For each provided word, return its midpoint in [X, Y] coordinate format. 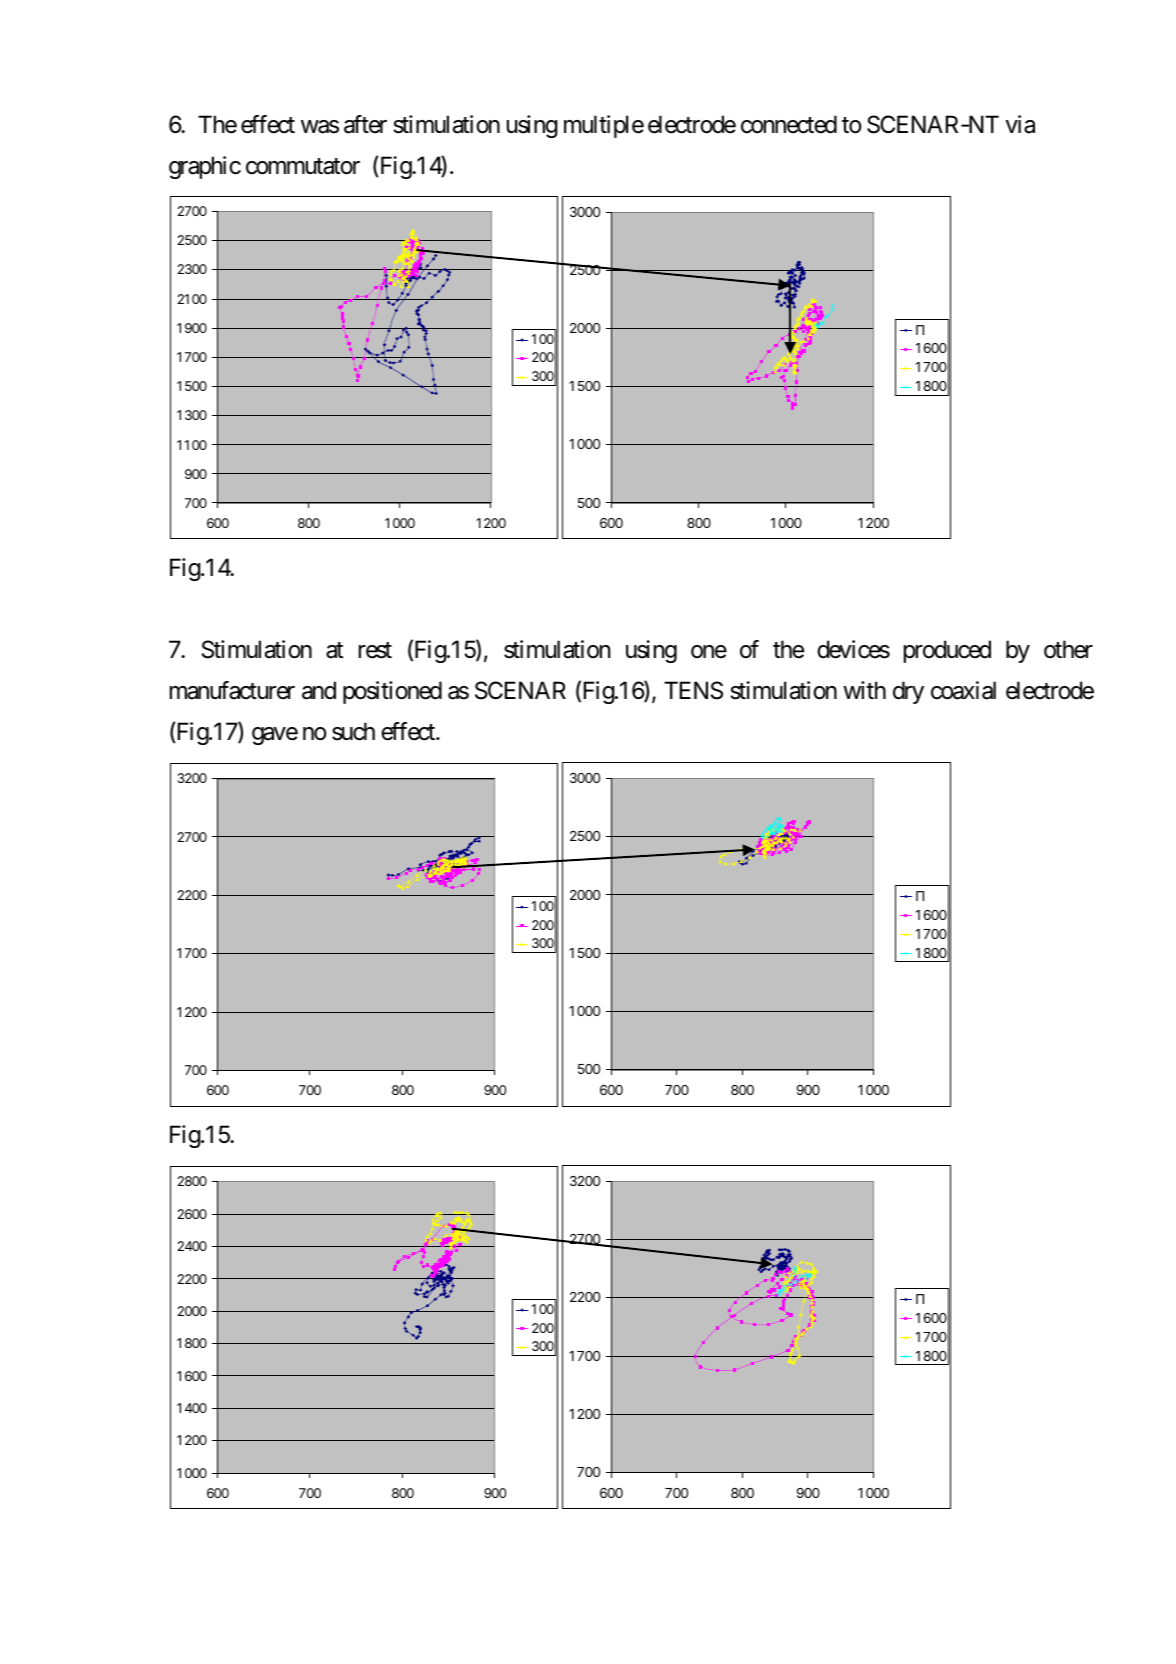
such [353, 731]
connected [789, 124]
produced [947, 651]
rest [375, 650]
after [365, 124]
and [319, 690]
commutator [303, 166]
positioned [392, 692]
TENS [693, 690]
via [1020, 124]
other [1068, 649]
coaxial [963, 690]
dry [908, 692]
